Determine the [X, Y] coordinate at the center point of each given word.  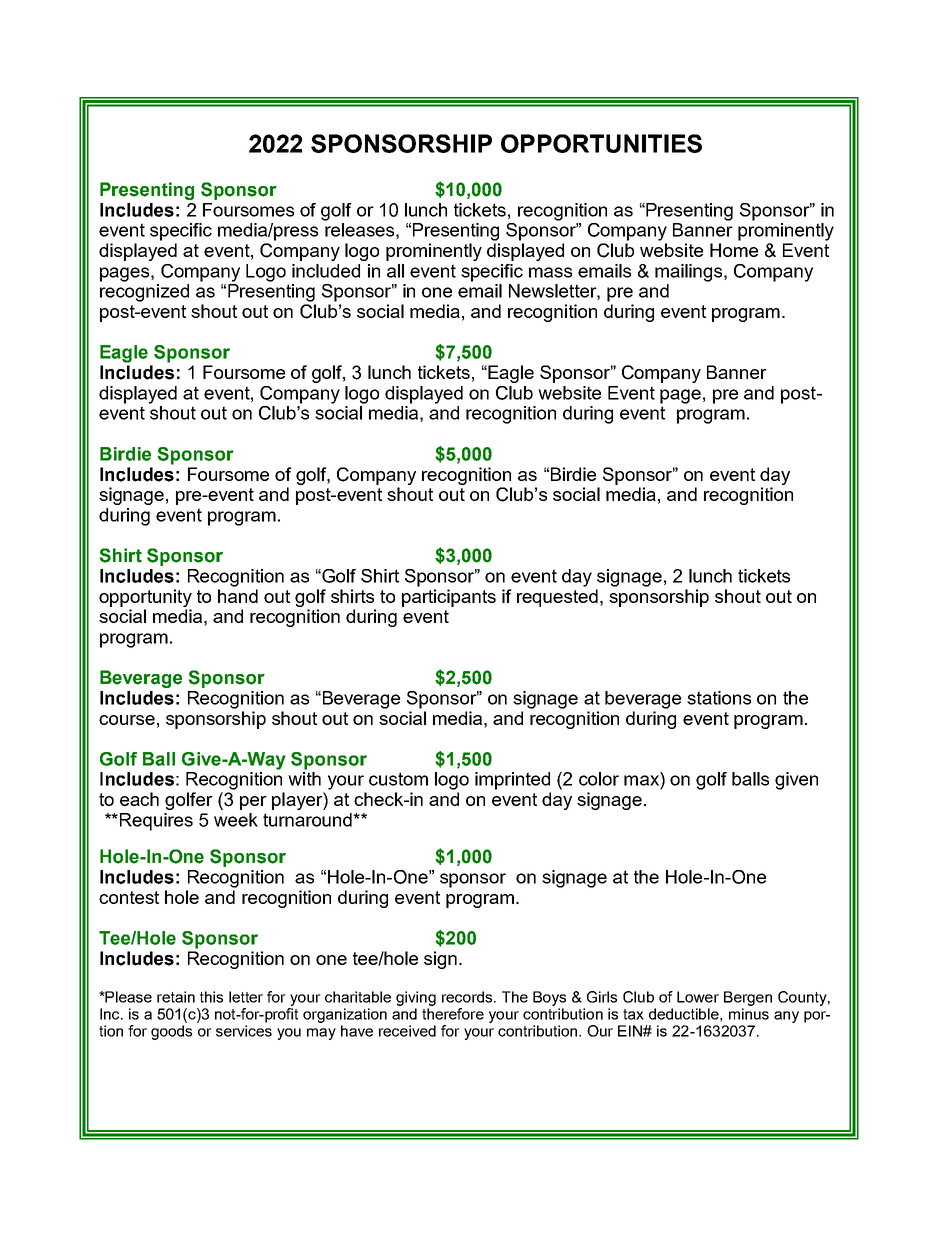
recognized [144, 293]
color [599, 779]
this [211, 997]
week [236, 820]
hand [238, 596]
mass [550, 272]
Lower [698, 997]
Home [734, 250]
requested [557, 598]
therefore [453, 1014]
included [326, 271]
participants [449, 598]
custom [398, 779]
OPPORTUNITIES [601, 143]
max [641, 780]
